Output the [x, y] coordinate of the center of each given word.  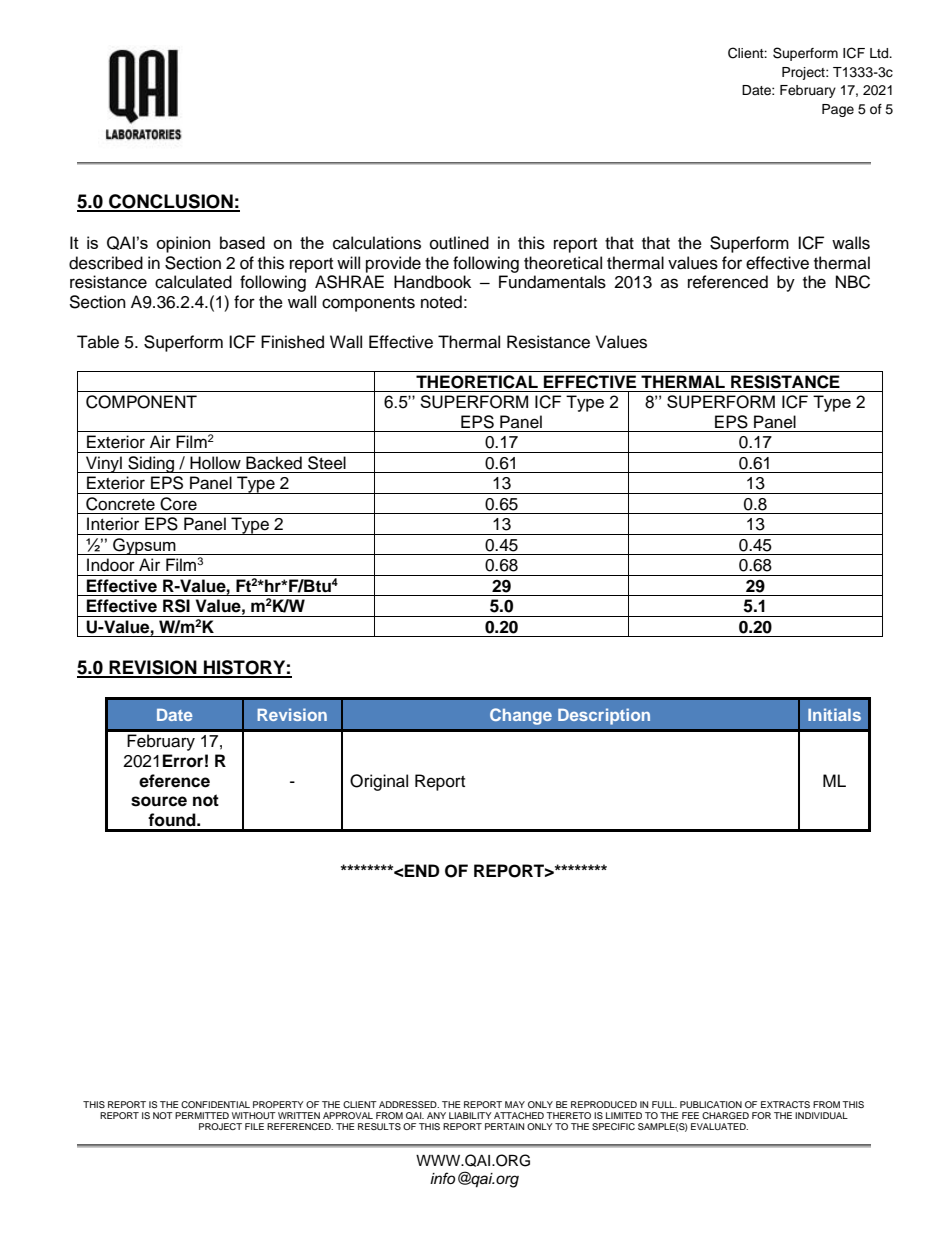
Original [379, 782]
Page [838, 110]
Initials [834, 714]
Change [521, 716]
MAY [515, 1104]
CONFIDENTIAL [215, 1104]
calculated [193, 282]
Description [604, 716]
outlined [459, 243]
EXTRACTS [785, 1104]
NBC [853, 282]
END [422, 870]
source [159, 801]
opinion [183, 244]
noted [441, 302]
